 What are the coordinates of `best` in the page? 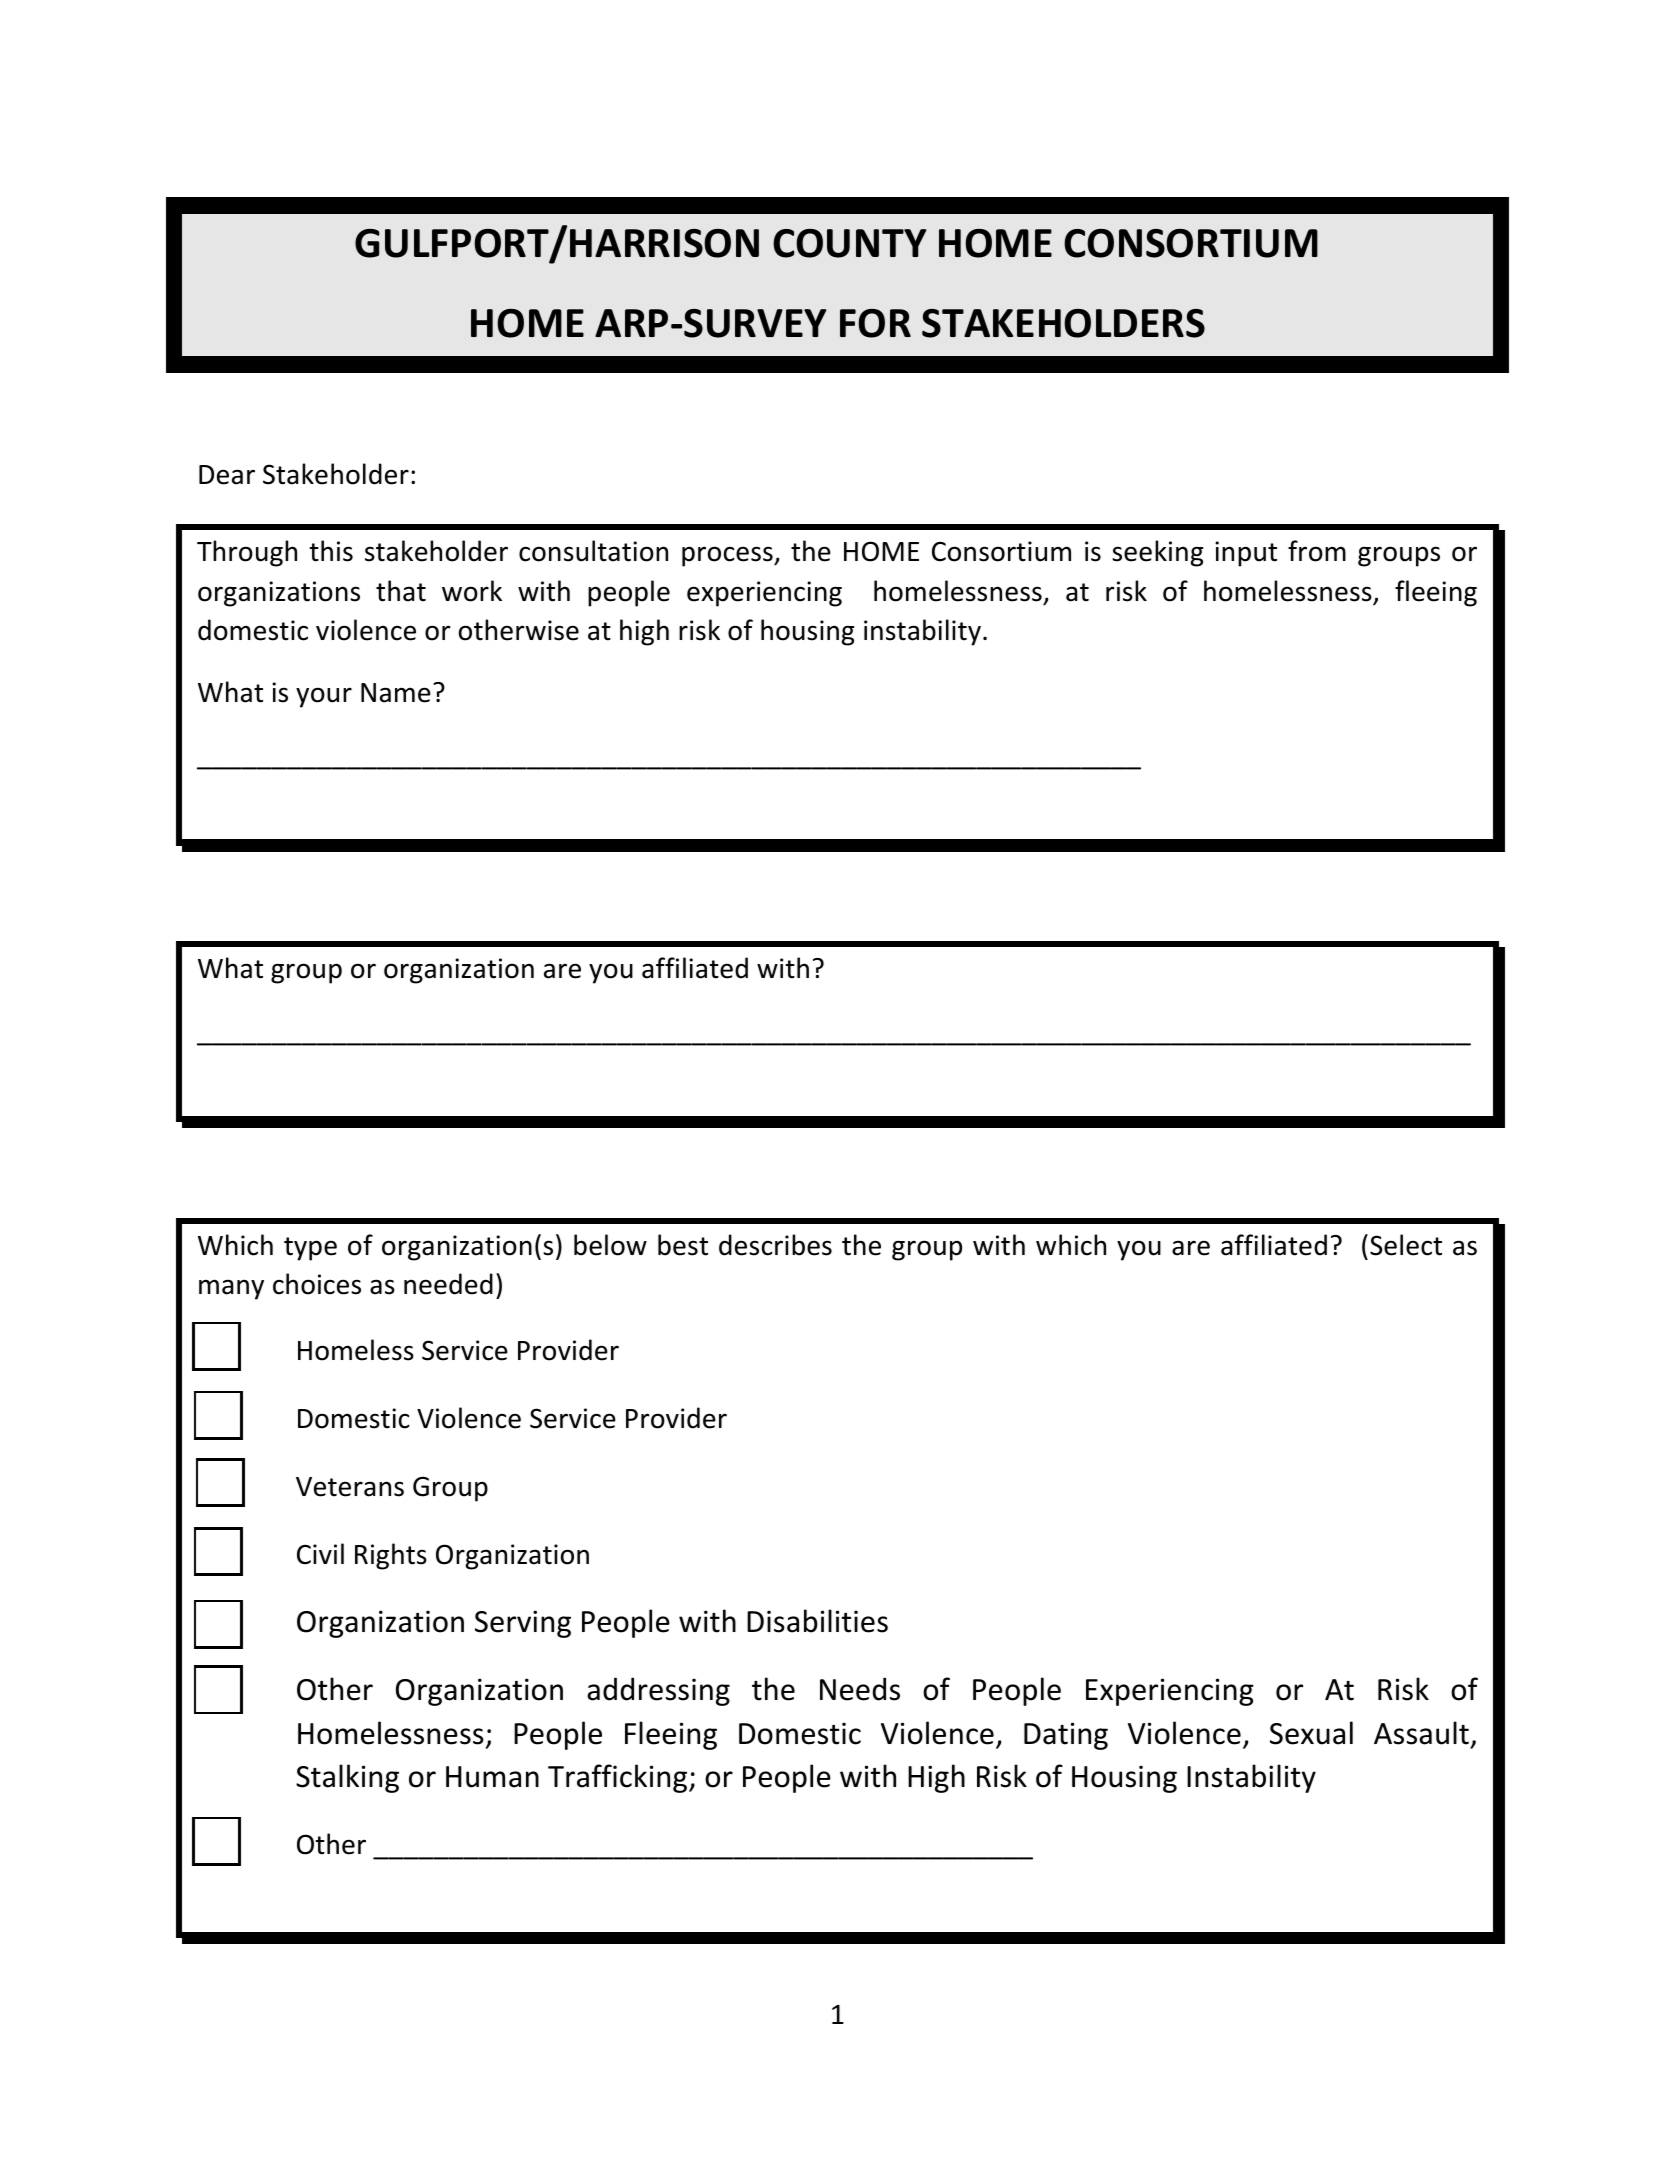 It's located at (683, 1245).
